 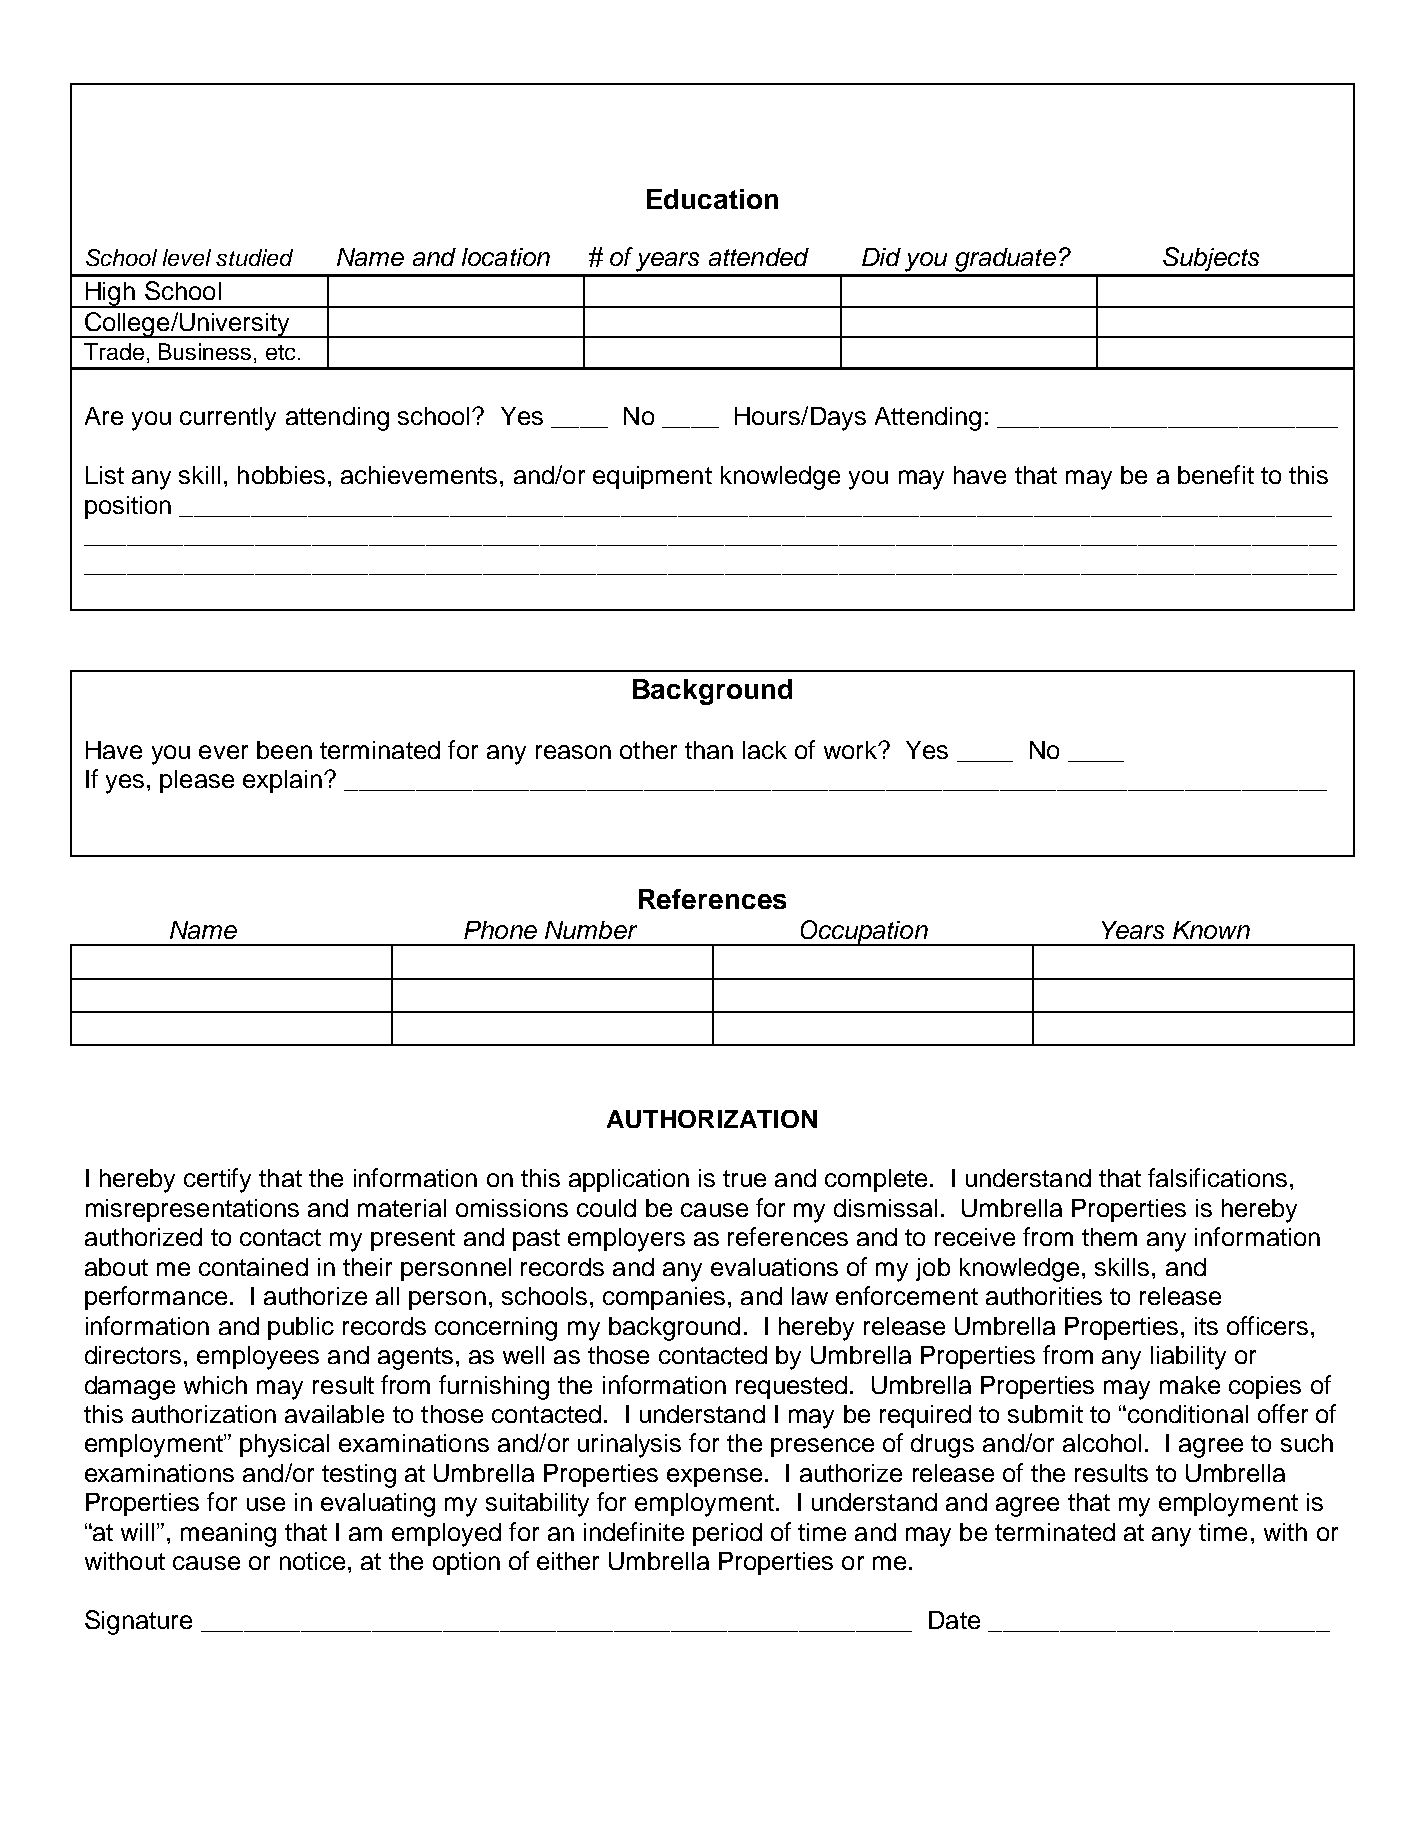 I want to click on studied, so click(x=254, y=257).
